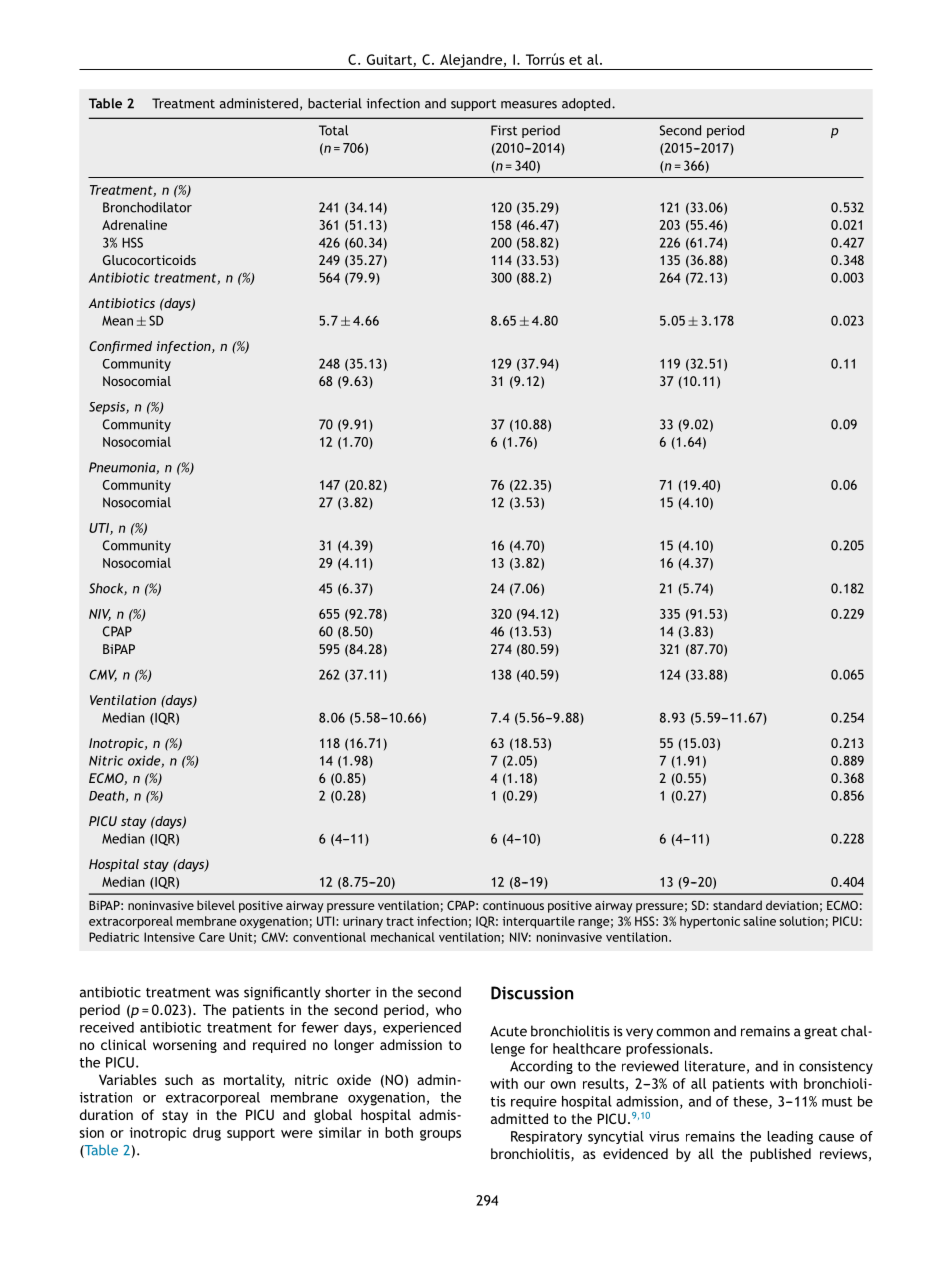 The width and height of the screenshot is (952, 1270). What do you see at coordinates (207, 1134) in the screenshot?
I see `drug` at bounding box center [207, 1134].
